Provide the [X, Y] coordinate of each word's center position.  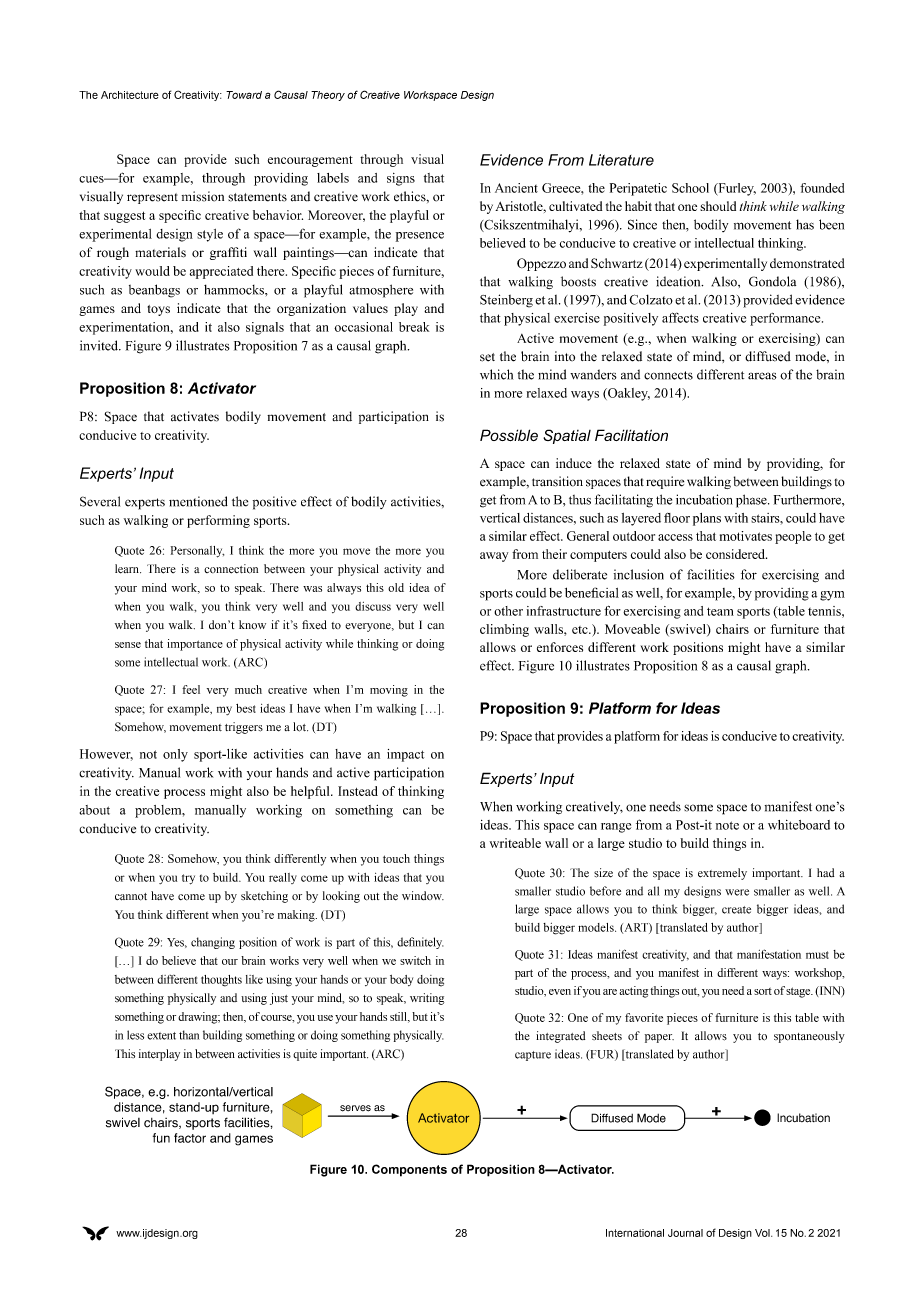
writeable [515, 843]
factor [190, 1138]
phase [752, 501]
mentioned [198, 501]
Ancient [516, 188]
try [188, 879]
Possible [509, 435]
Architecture [130, 95]
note [727, 825]
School [690, 188]
